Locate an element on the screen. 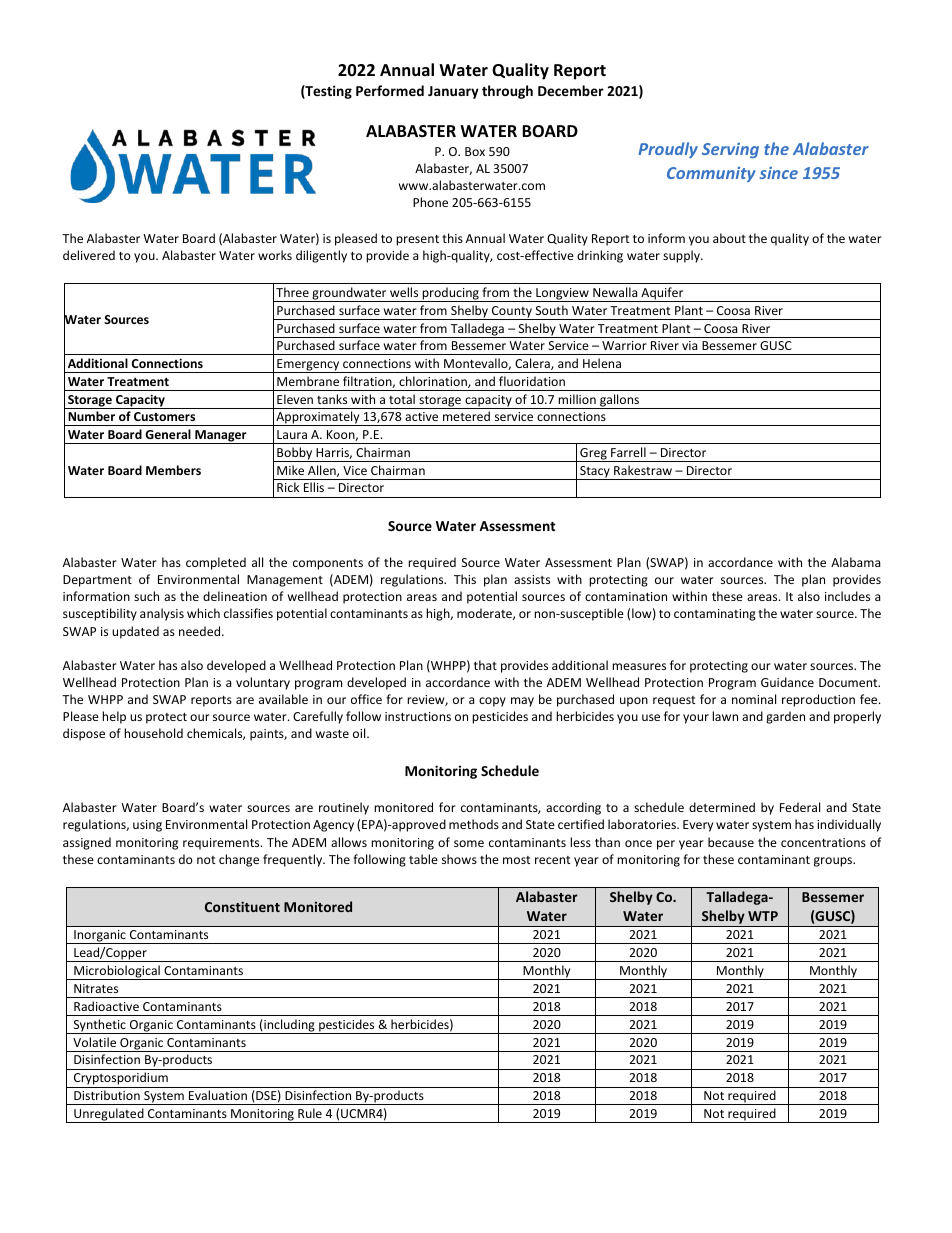  General is located at coordinates (168, 434).
